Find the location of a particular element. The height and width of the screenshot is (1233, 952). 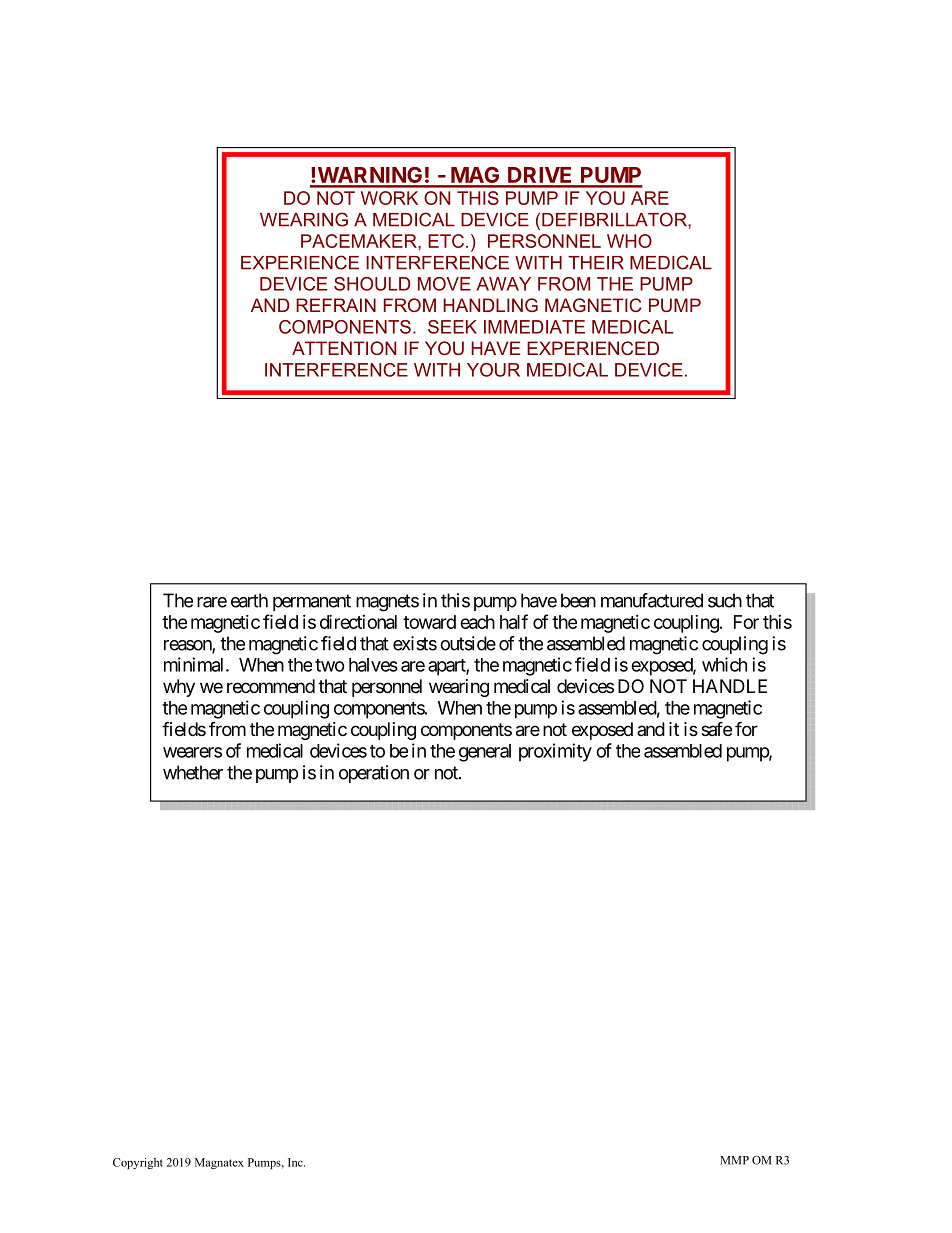

earth is located at coordinates (249, 600).
